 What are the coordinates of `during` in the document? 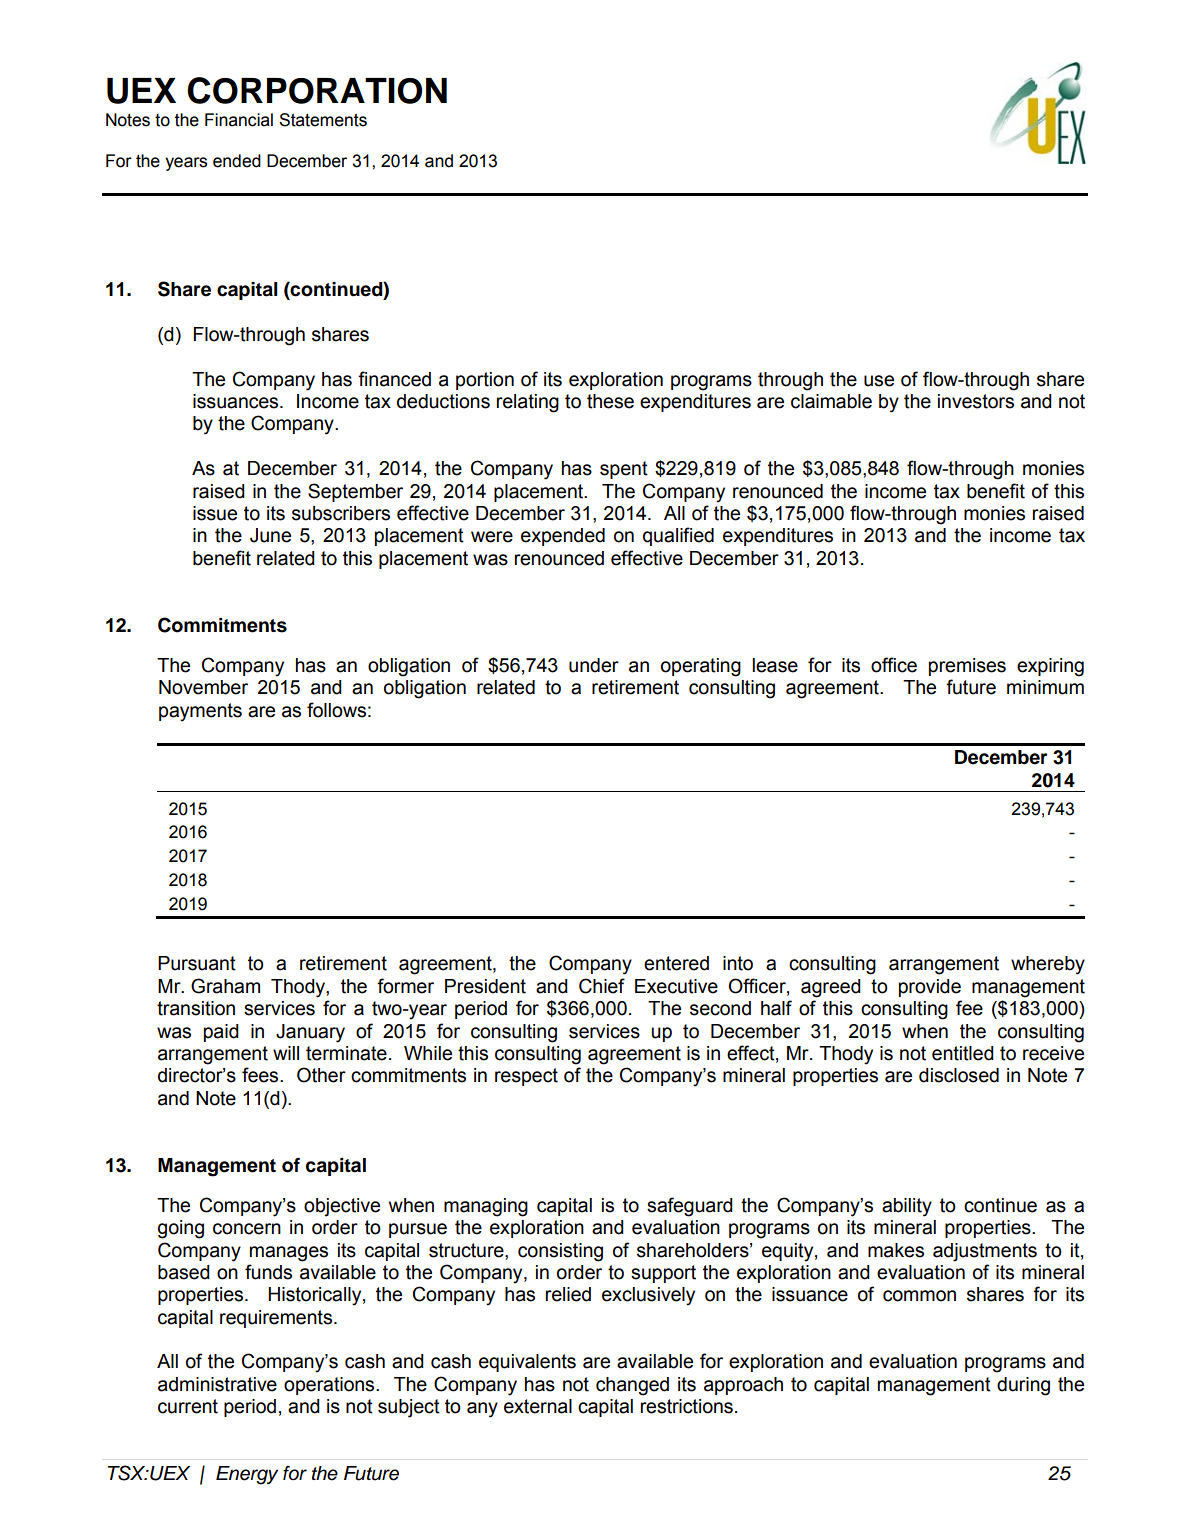 It's located at (1023, 1386).
